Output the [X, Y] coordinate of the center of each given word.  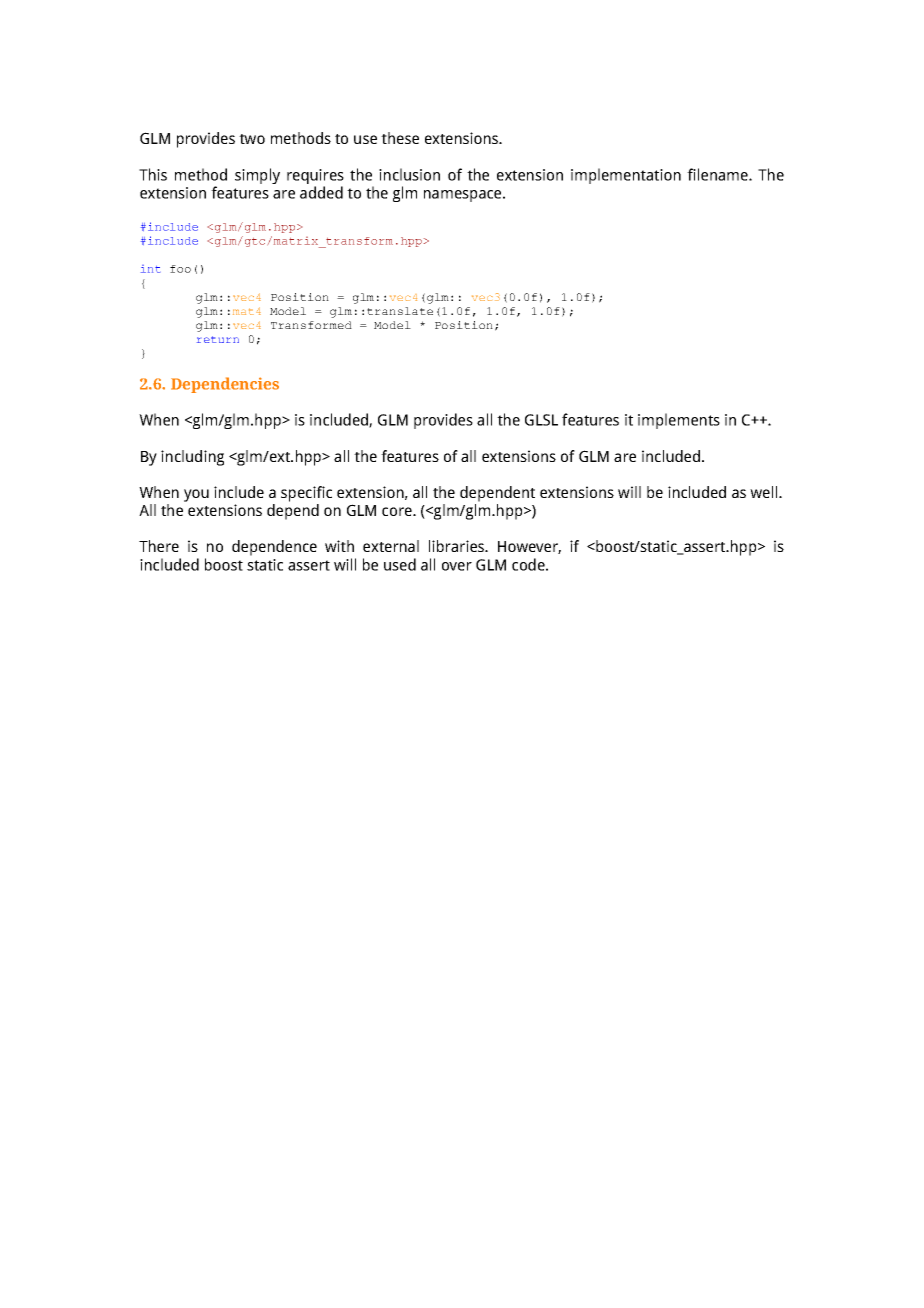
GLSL [541, 420]
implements [679, 421]
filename [718, 174]
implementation [626, 176]
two [252, 139]
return [218, 339]
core [398, 511]
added [321, 192]
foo [180, 269]
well [765, 492]
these [400, 138]
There [159, 546]
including [192, 458]
